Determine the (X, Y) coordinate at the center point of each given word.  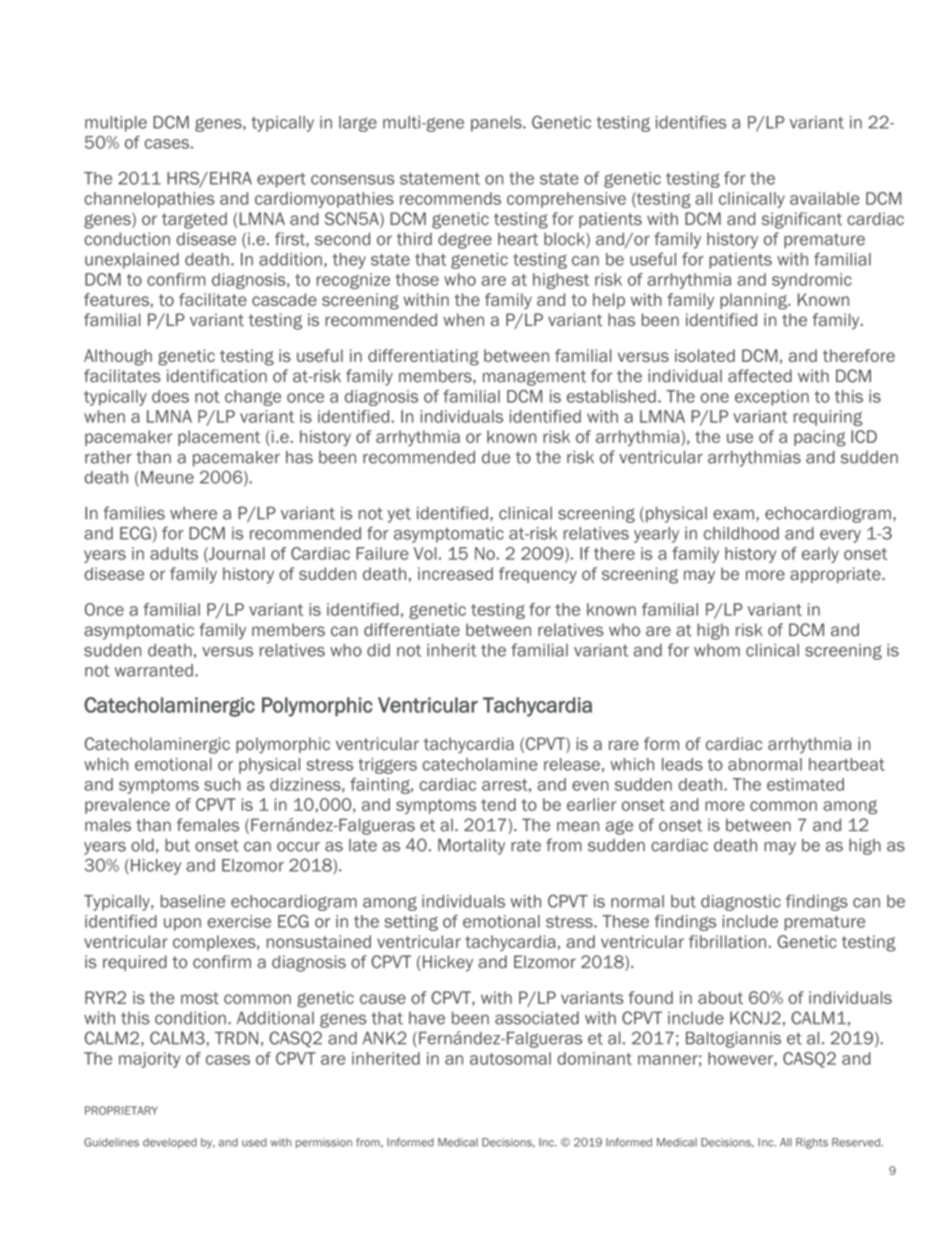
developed (170, 1143)
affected (760, 376)
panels (497, 124)
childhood (741, 533)
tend (498, 804)
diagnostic (741, 903)
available (825, 198)
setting (411, 923)
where (193, 513)
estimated (805, 784)
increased (455, 574)
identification (217, 376)
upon (182, 924)
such (222, 784)
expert (281, 180)
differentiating (423, 357)
